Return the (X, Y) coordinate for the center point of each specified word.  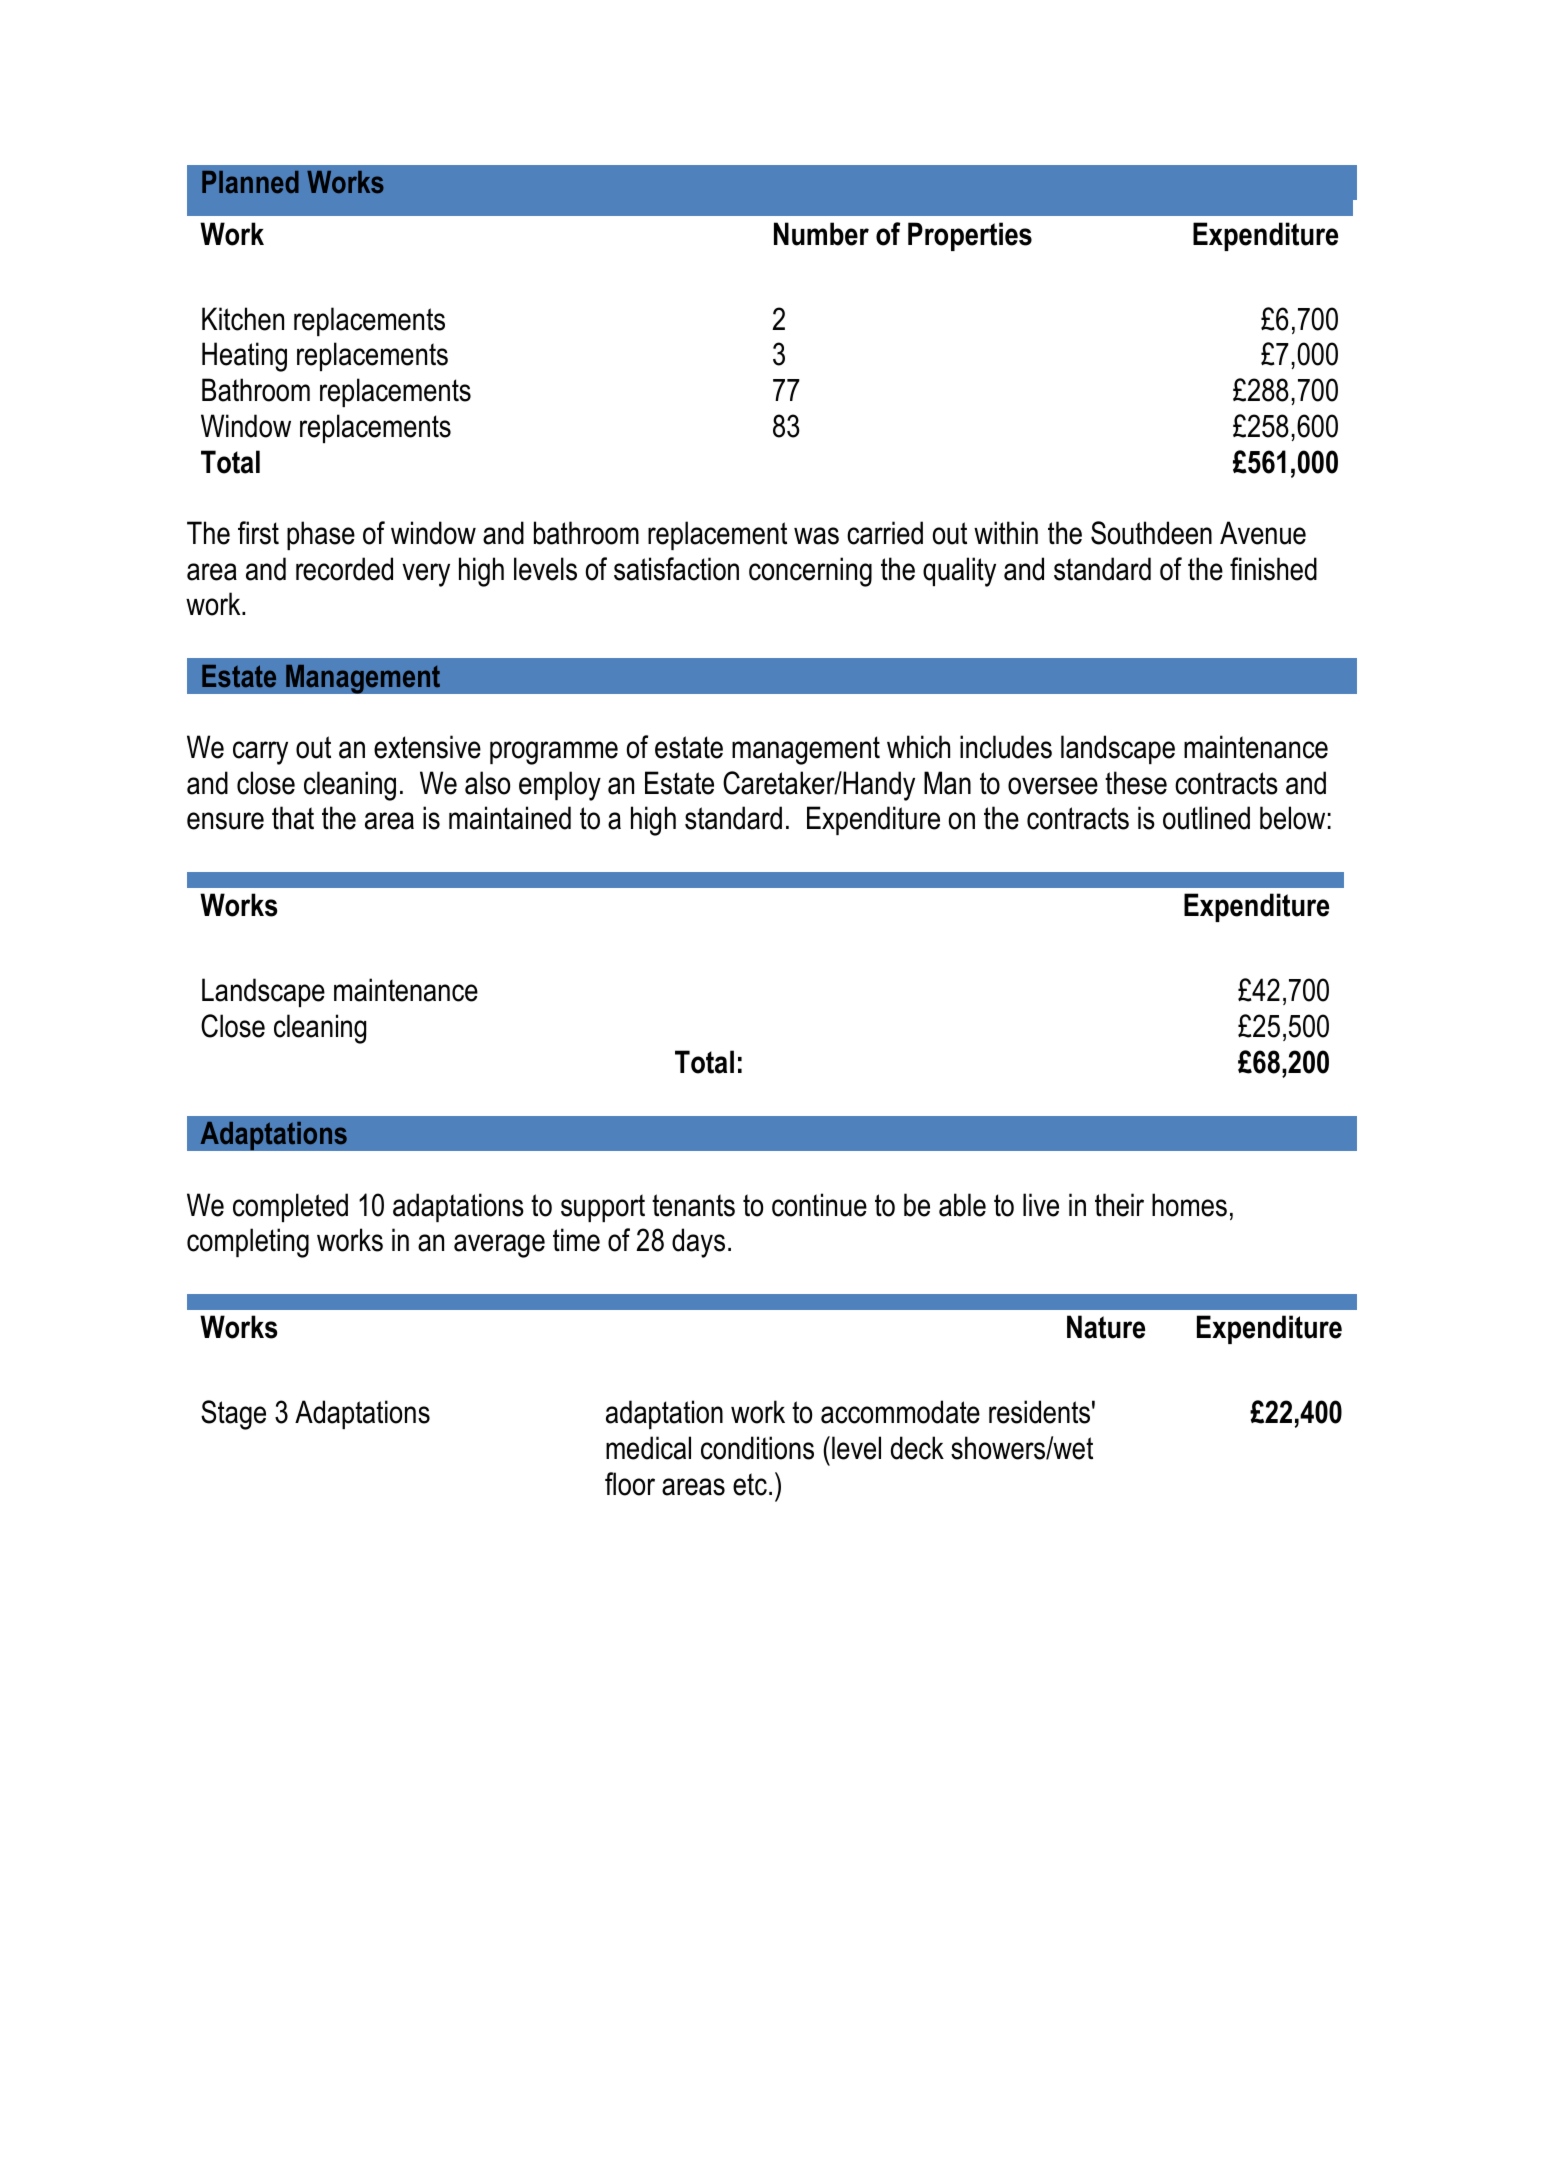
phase (321, 535)
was (816, 536)
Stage (233, 1415)
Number (821, 234)
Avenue (1263, 533)
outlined (1206, 818)
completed (290, 1207)
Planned (250, 182)
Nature (1106, 1327)
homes (1189, 1205)
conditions (757, 1448)
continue (819, 1205)
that (293, 818)
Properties (970, 236)
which (918, 747)
